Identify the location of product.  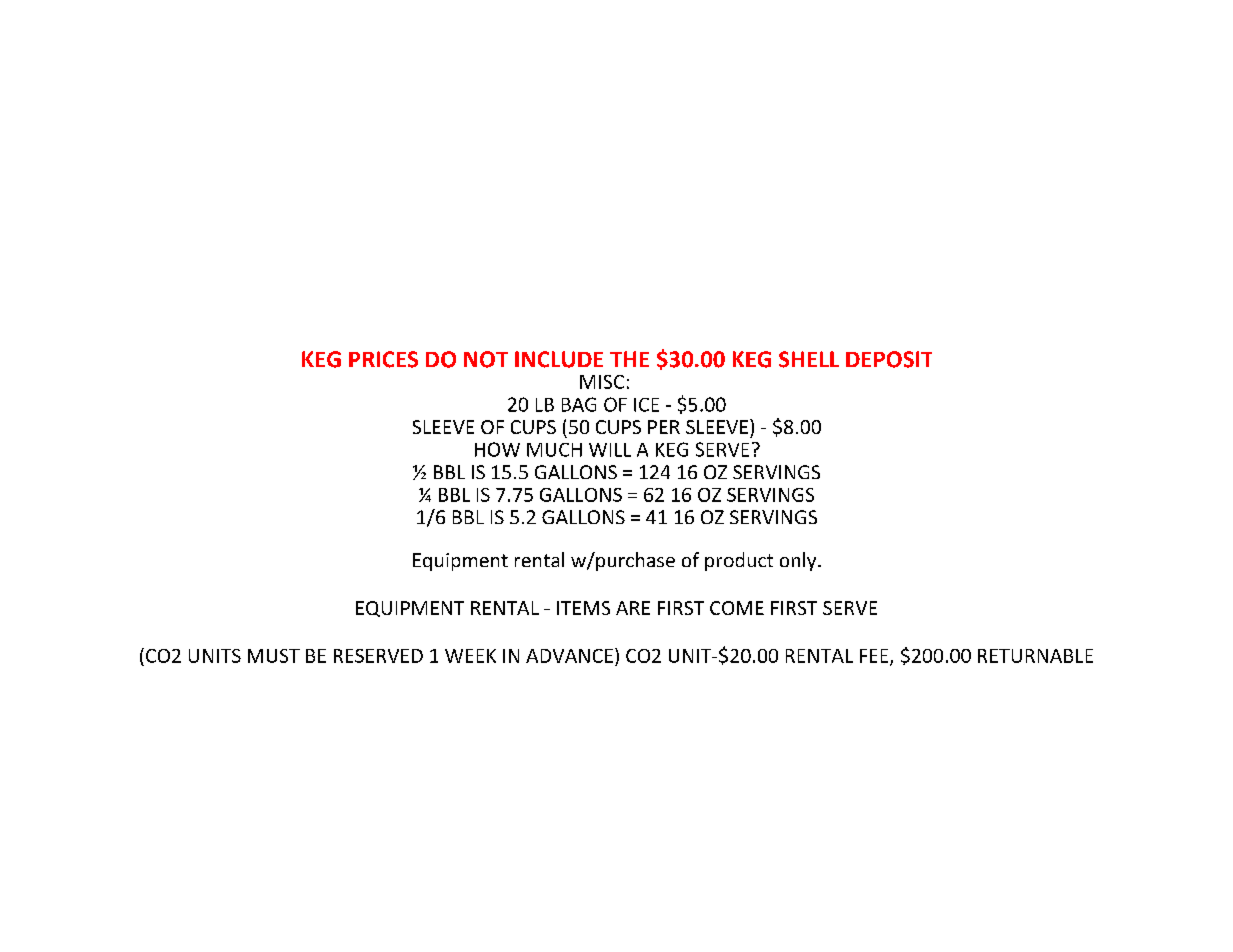
(739, 561).
